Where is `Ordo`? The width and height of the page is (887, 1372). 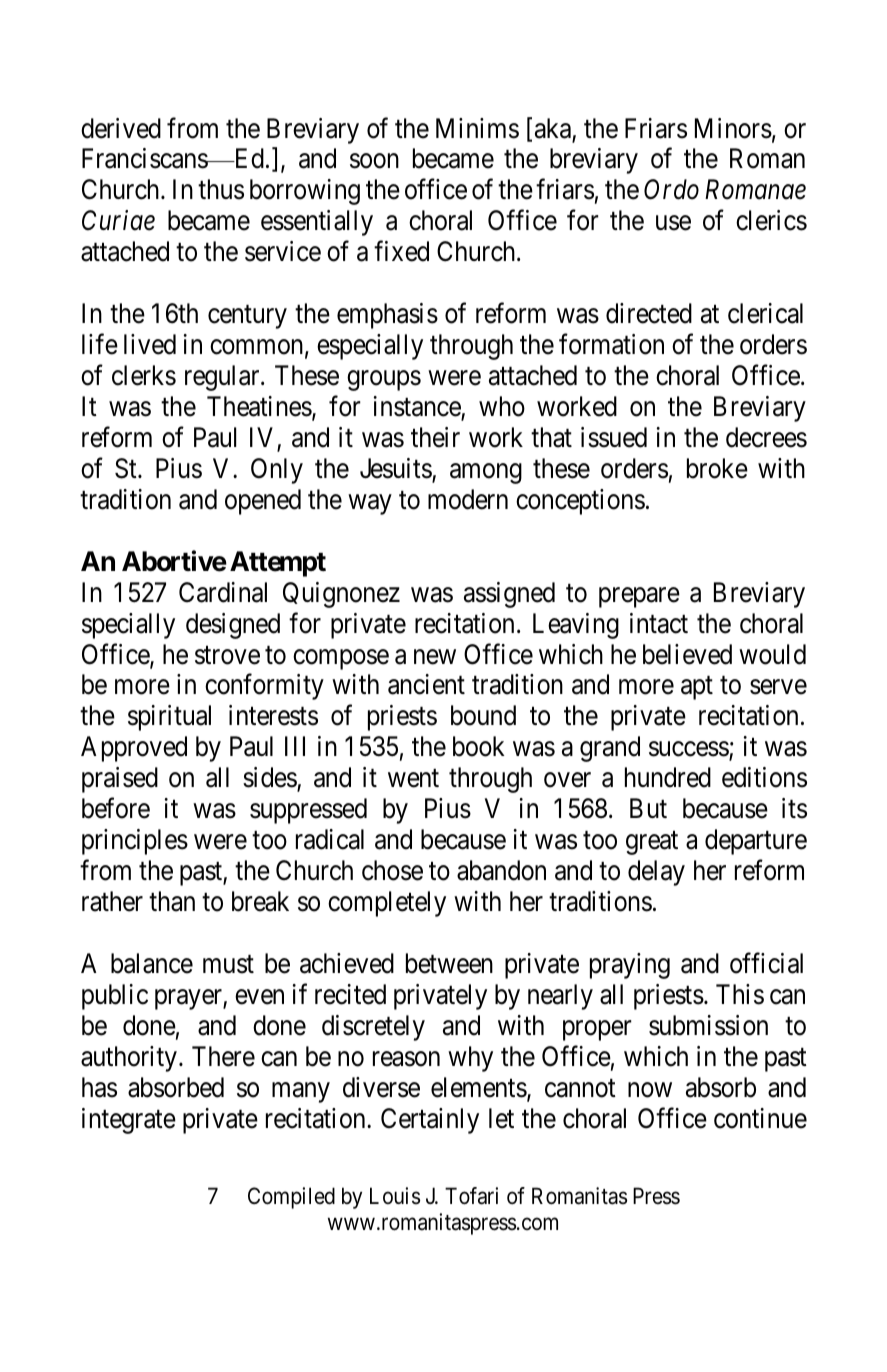 Ordo is located at coordinates (671, 189).
